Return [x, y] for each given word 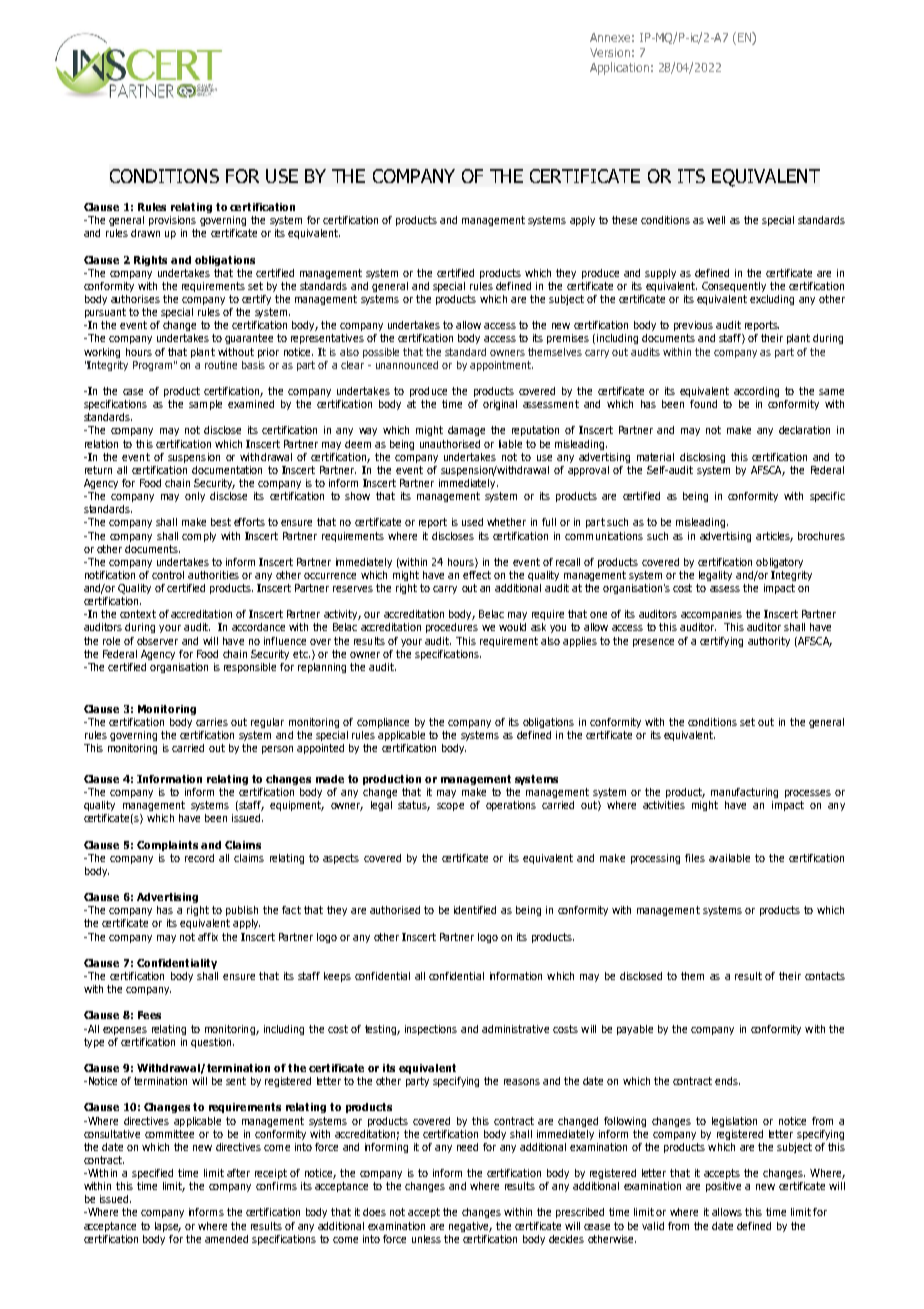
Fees [149, 1015]
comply [199, 537]
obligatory [779, 563]
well [716, 220]
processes [808, 794]
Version [610, 52]
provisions [172, 221]
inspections [431, 1030]
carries [212, 722]
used [472, 522]
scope [450, 807]
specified [152, 1174]
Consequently [734, 287]
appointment [501, 366]
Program [152, 366]
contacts [825, 976]
